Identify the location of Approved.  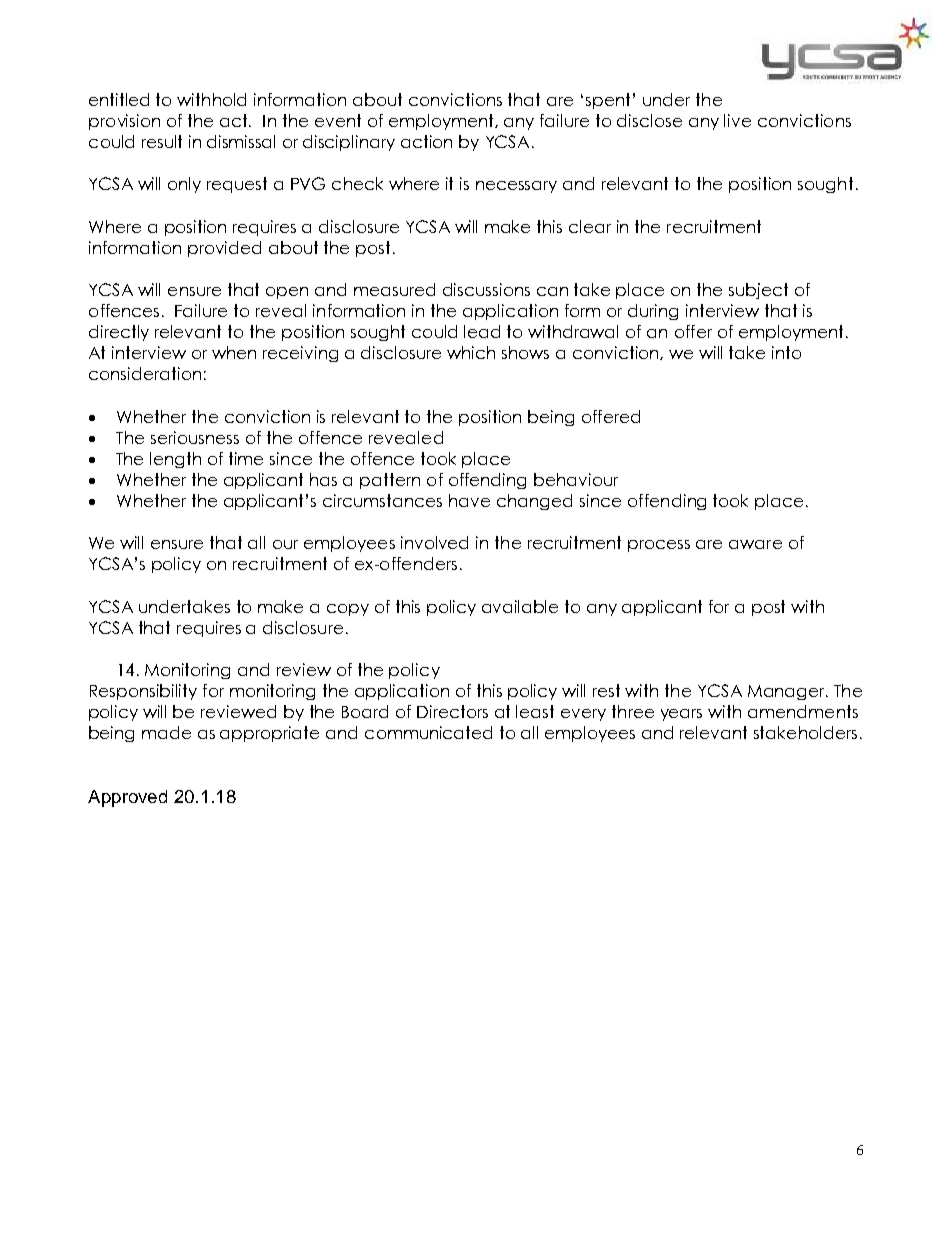
(127, 798).
